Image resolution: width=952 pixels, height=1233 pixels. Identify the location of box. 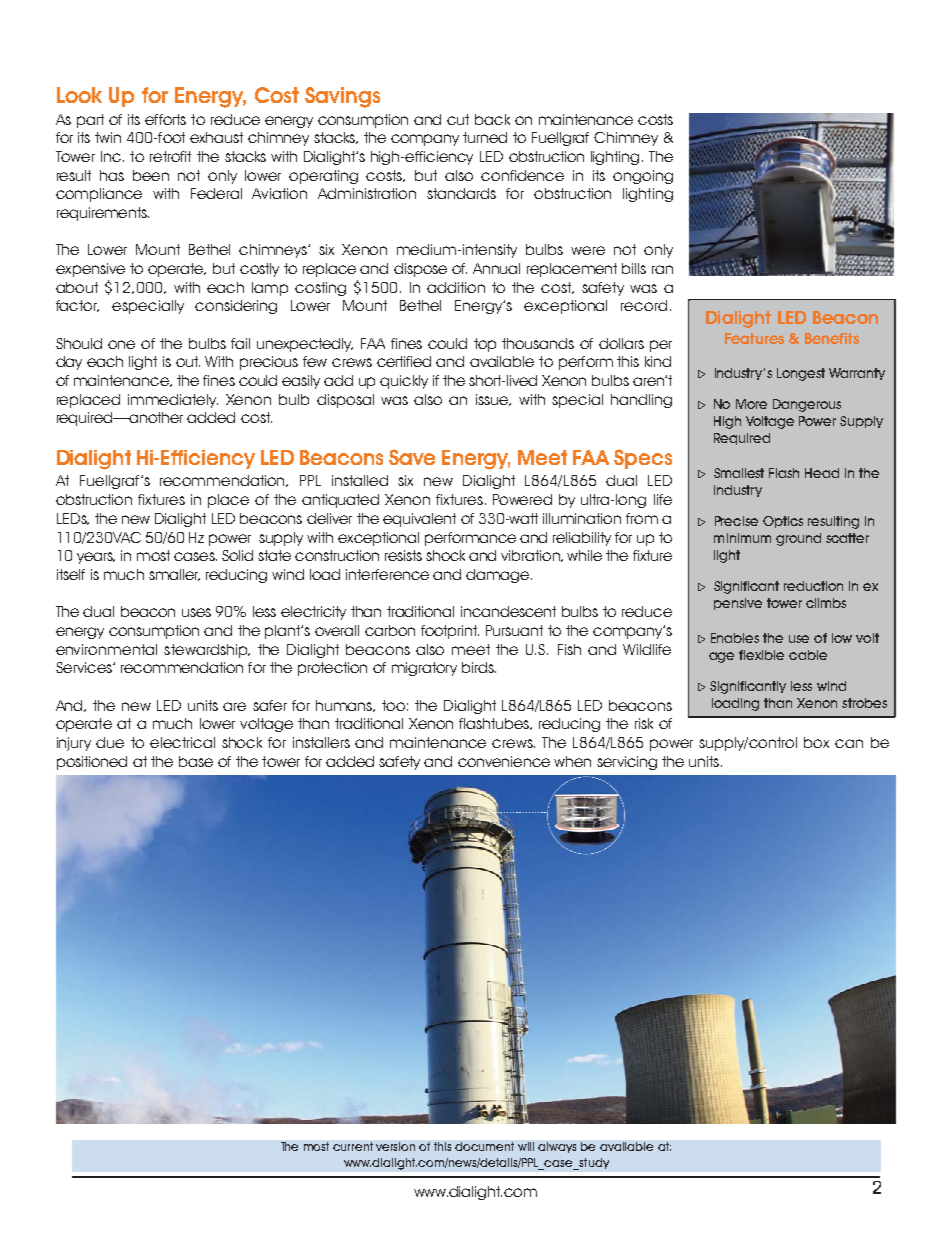
(816, 742).
